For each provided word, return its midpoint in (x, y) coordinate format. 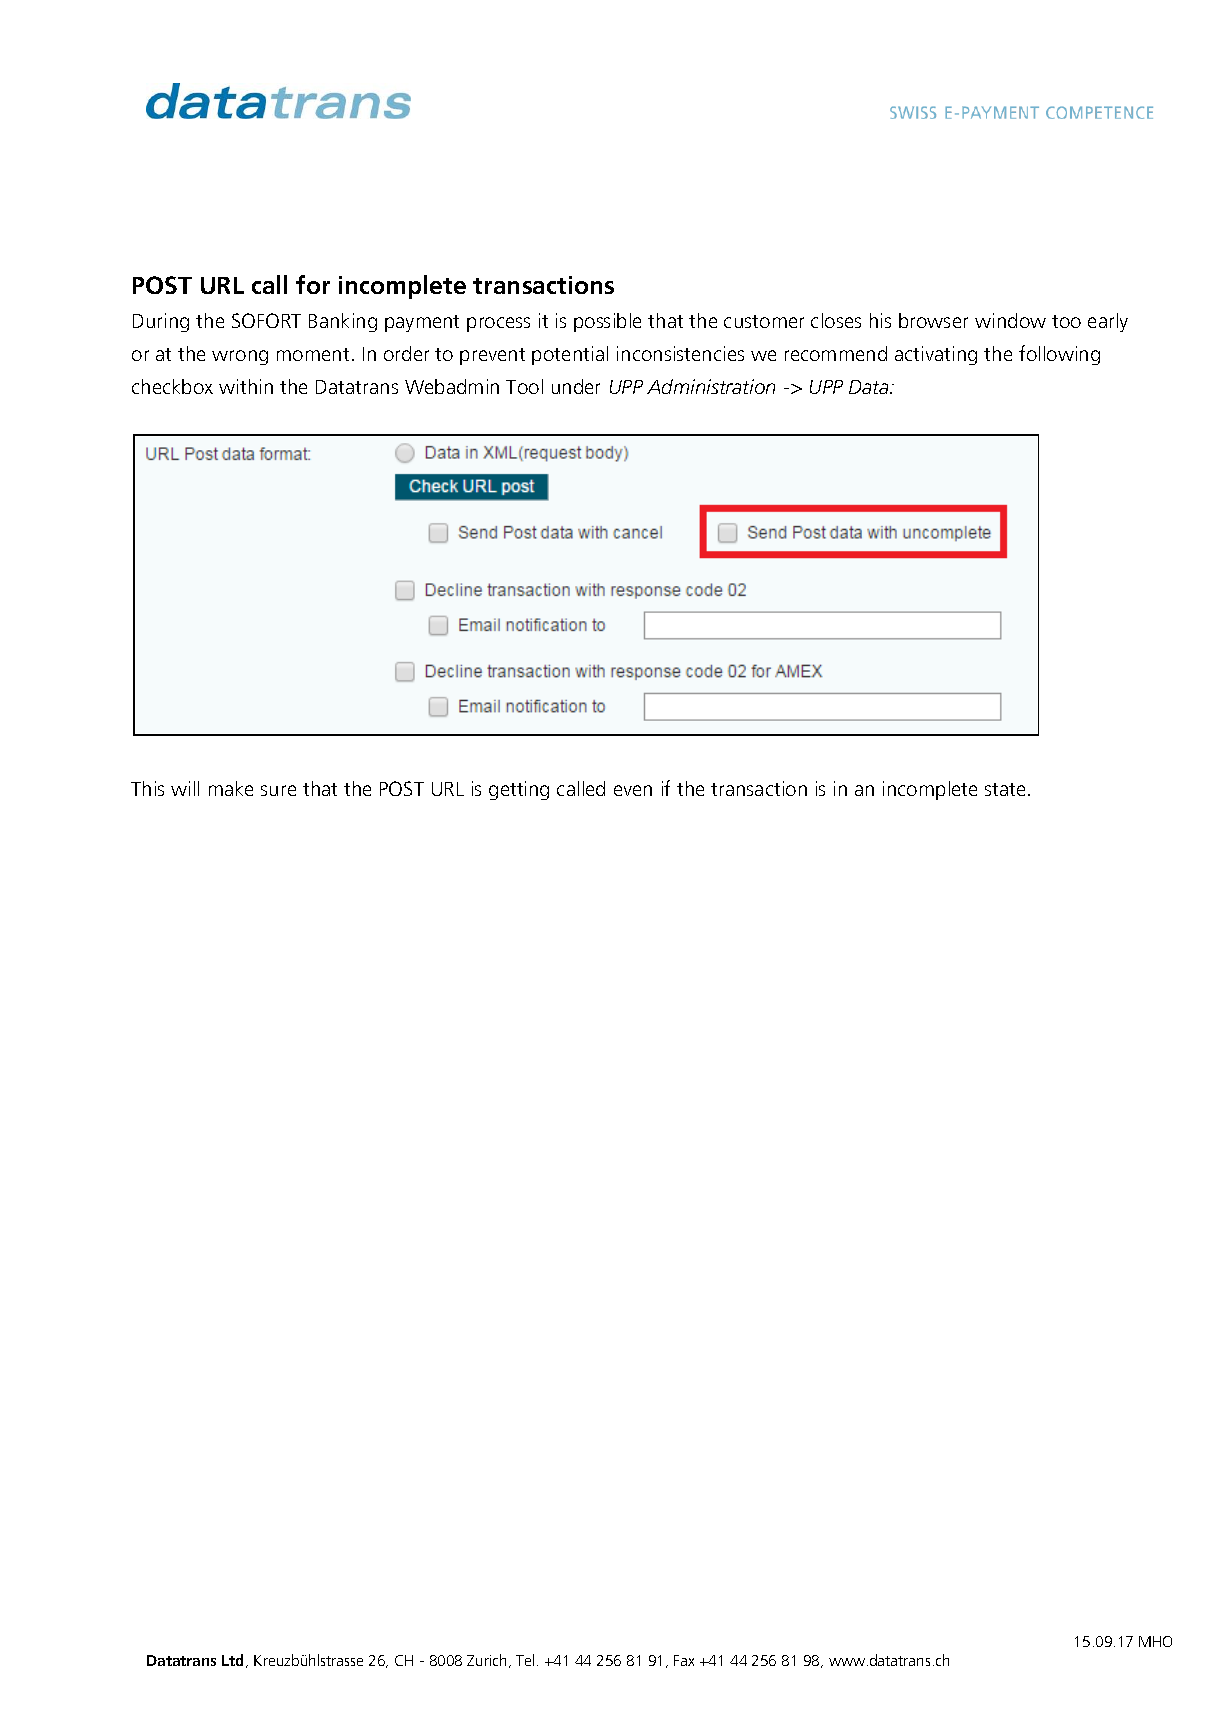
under (576, 386)
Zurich (488, 1661)
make (231, 788)
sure (278, 790)
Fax (684, 1660)
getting (519, 790)
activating (936, 355)
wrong (240, 357)
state (1007, 789)
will (185, 788)
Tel (525, 1660)
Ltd (234, 1661)
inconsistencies (680, 353)
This (147, 788)
